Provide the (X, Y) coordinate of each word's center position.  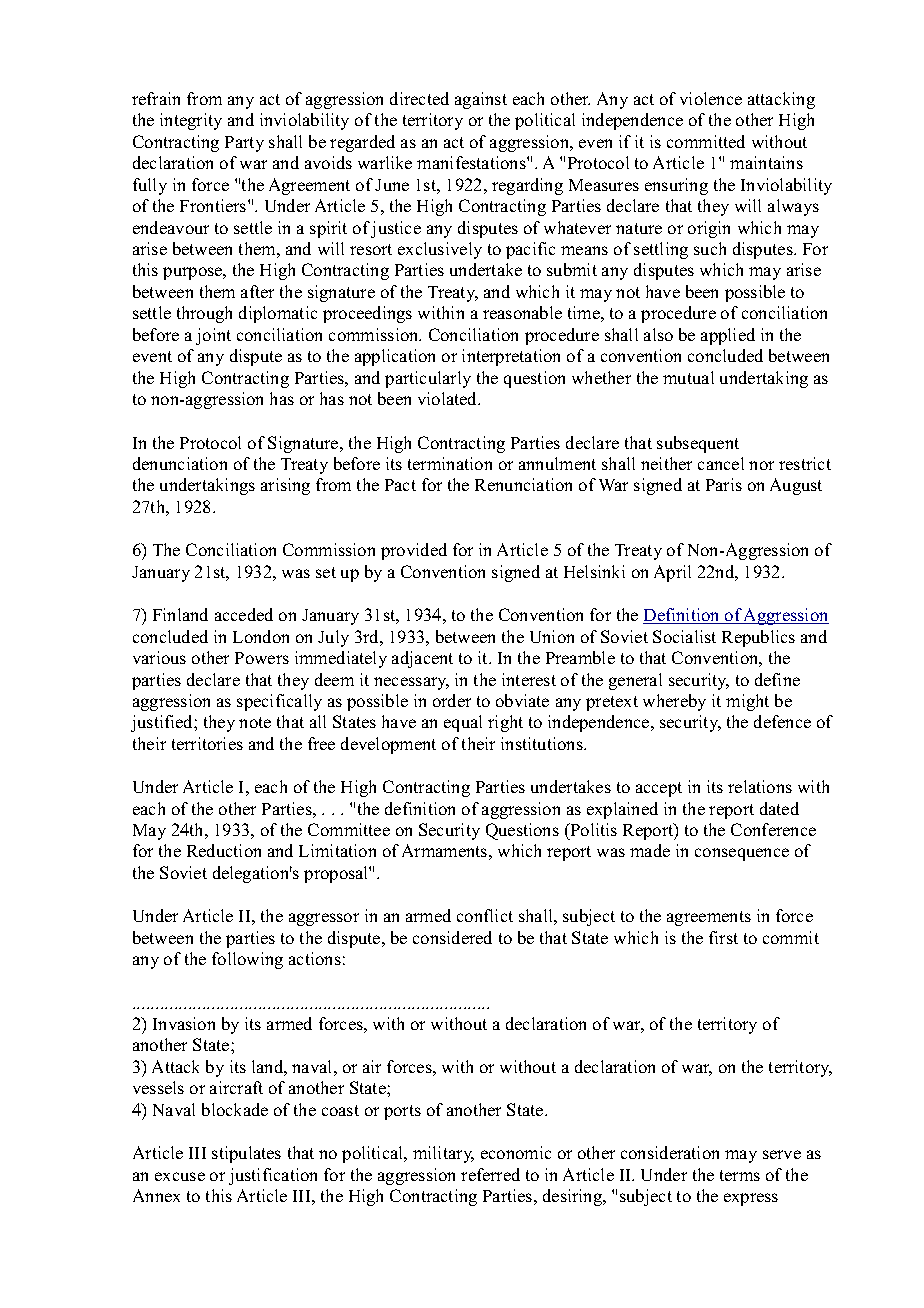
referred (490, 1174)
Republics (758, 638)
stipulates (246, 1154)
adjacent (422, 659)
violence (711, 98)
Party (244, 144)
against (481, 100)
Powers (262, 658)
